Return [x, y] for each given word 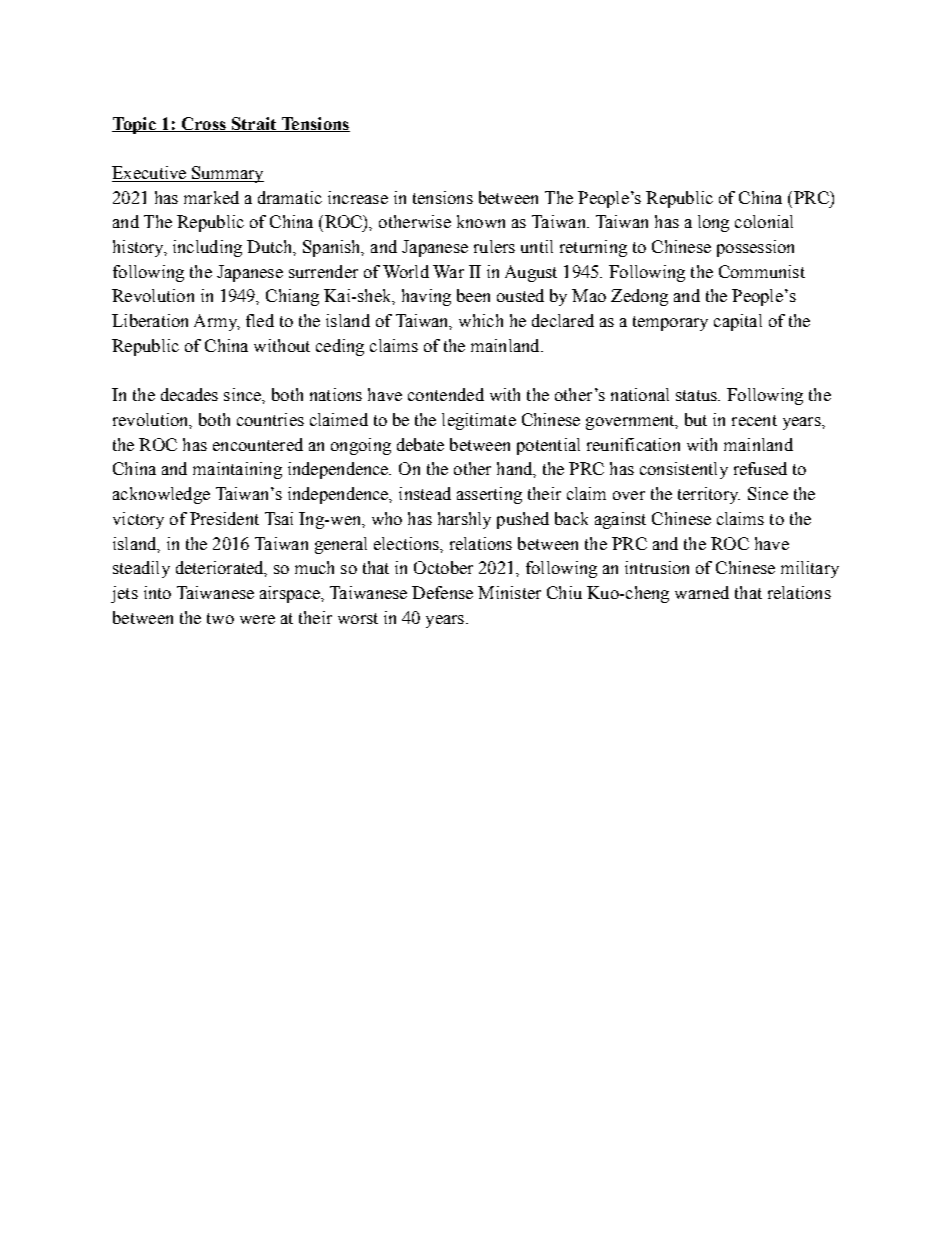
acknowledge [161, 495]
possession [755, 248]
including [207, 248]
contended [446, 394]
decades [189, 394]
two [220, 618]
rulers [494, 246]
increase [358, 197]
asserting [489, 495]
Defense [442, 592]
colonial [764, 221]
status [697, 395]
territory [709, 495]
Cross [203, 124]
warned [702, 592]
